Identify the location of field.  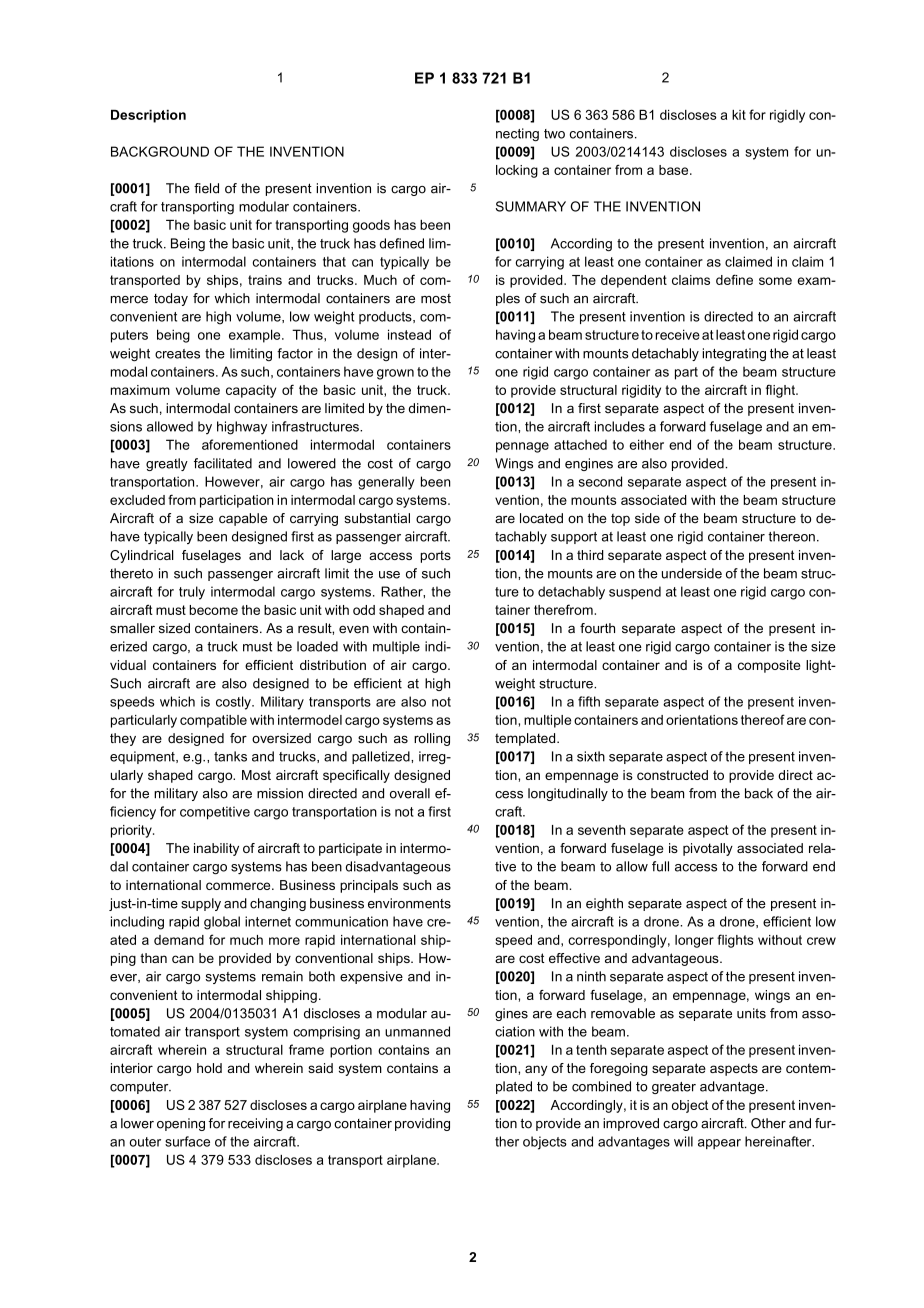
(206, 188).
